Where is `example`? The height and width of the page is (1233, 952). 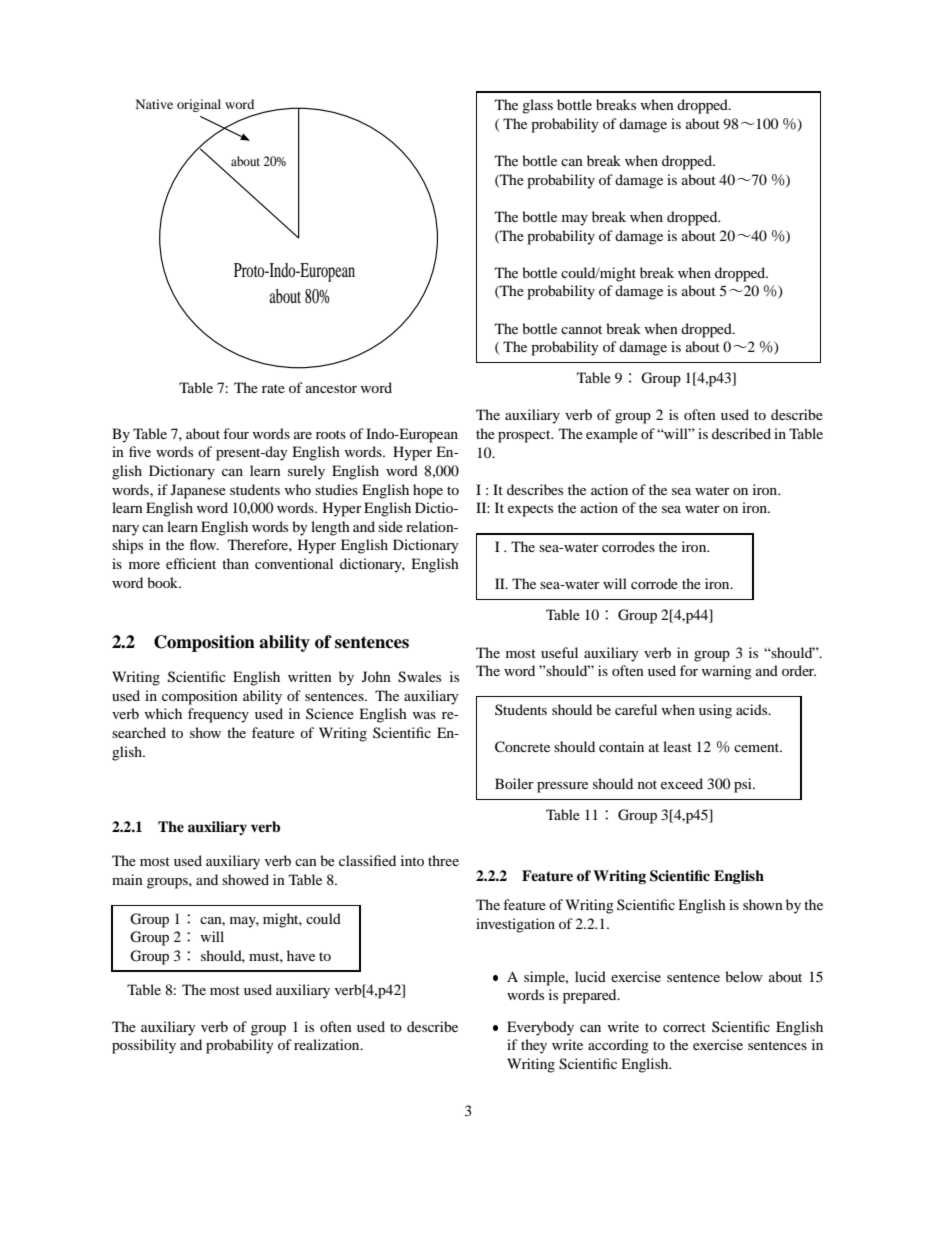 example is located at coordinates (612, 435).
